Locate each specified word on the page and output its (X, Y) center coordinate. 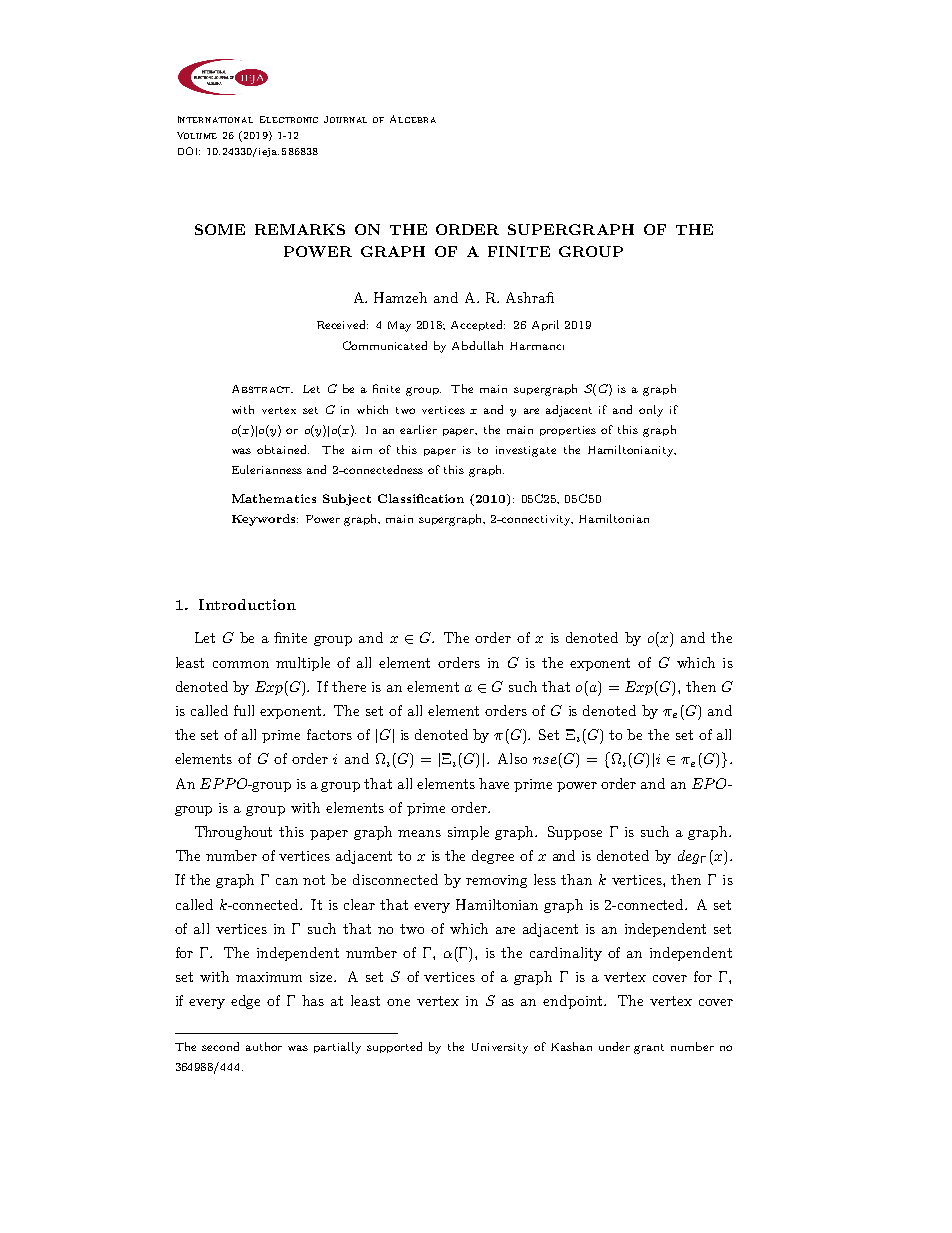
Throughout (233, 833)
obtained (283, 449)
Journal (345, 119)
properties (568, 431)
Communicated (385, 345)
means (419, 833)
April (545, 325)
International (215, 119)
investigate (526, 451)
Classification (421, 498)
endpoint (574, 1002)
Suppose (575, 833)
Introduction (247, 604)
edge (245, 1002)
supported (394, 1047)
